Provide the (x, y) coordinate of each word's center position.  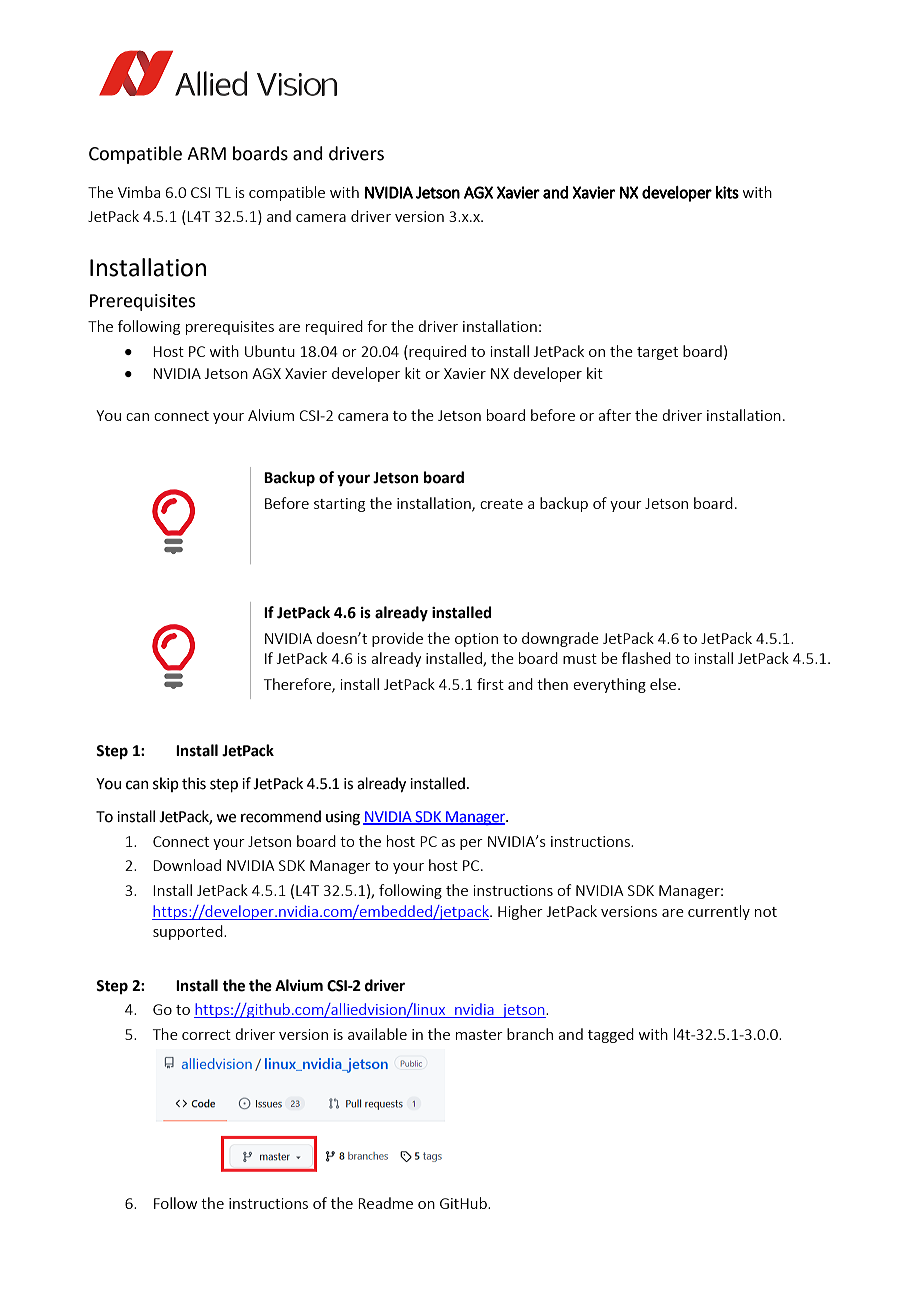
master (479, 1035)
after (614, 415)
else (664, 684)
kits (727, 192)
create (501, 504)
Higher (520, 912)
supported (189, 932)
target (657, 353)
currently (719, 912)
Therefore (298, 685)
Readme (385, 1203)
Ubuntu (270, 351)
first (490, 684)
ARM (206, 153)
